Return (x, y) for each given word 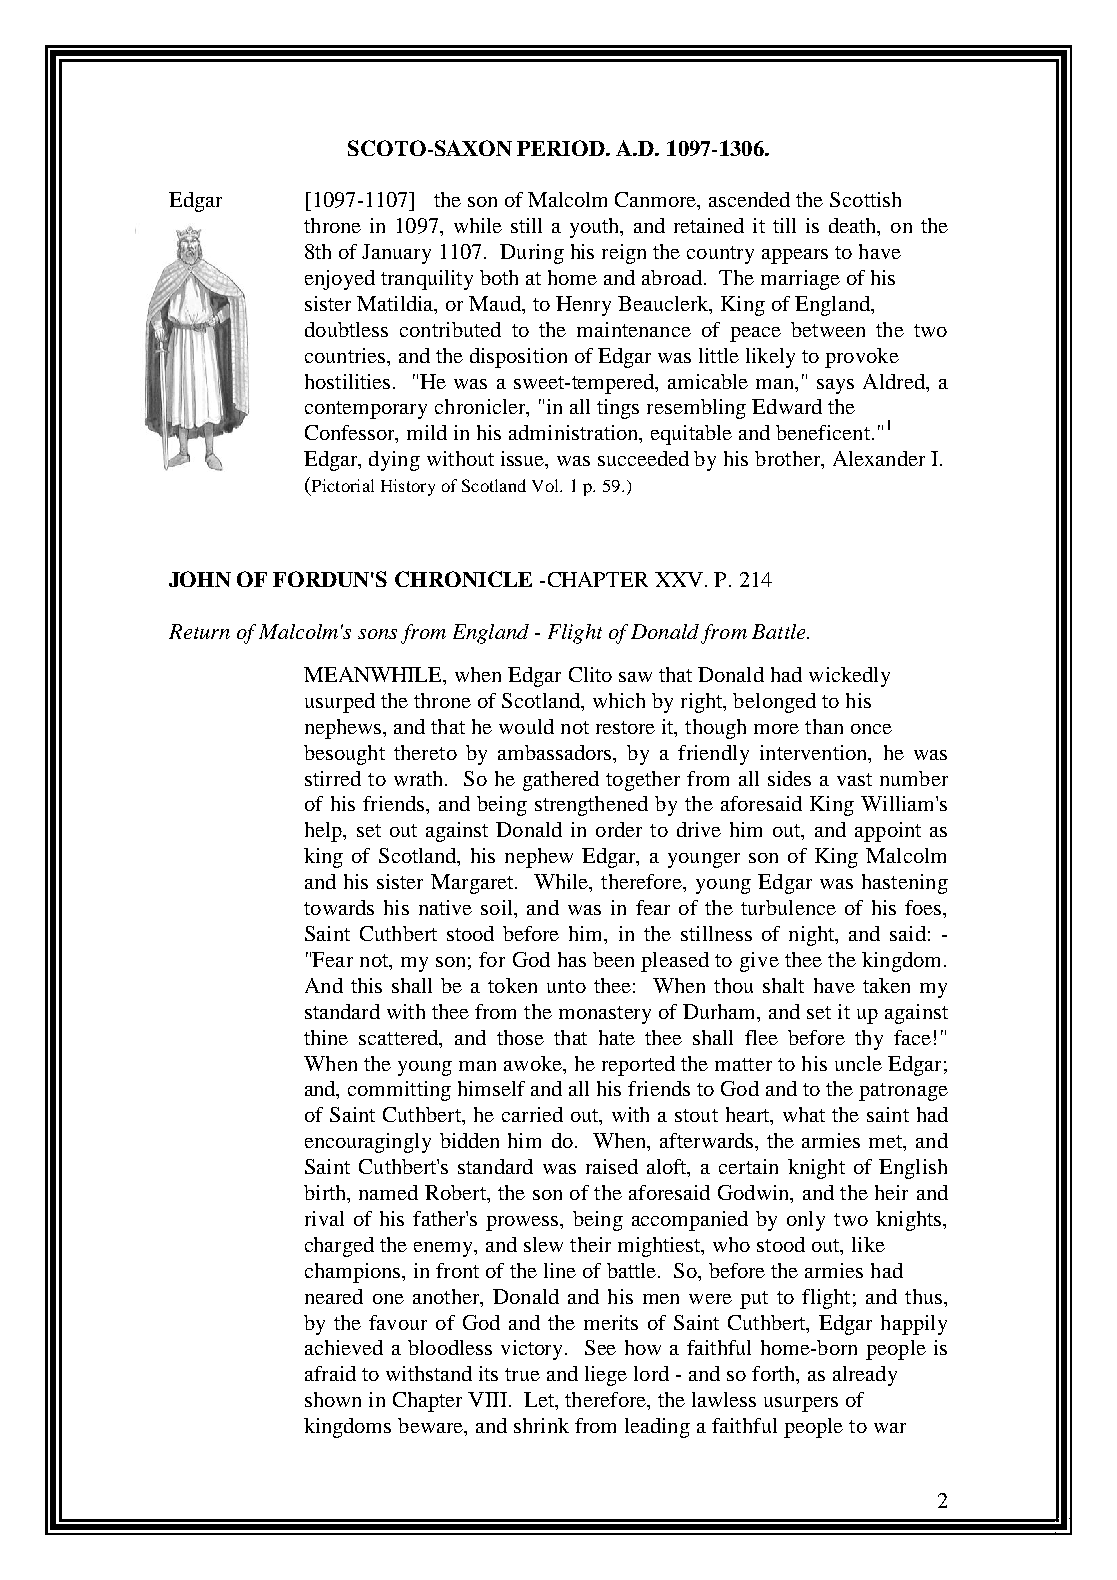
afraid (330, 1373)
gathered (561, 781)
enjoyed (340, 280)
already (865, 1376)
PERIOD (562, 148)
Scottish (865, 199)
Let (540, 1399)
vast (854, 779)
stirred (333, 778)
